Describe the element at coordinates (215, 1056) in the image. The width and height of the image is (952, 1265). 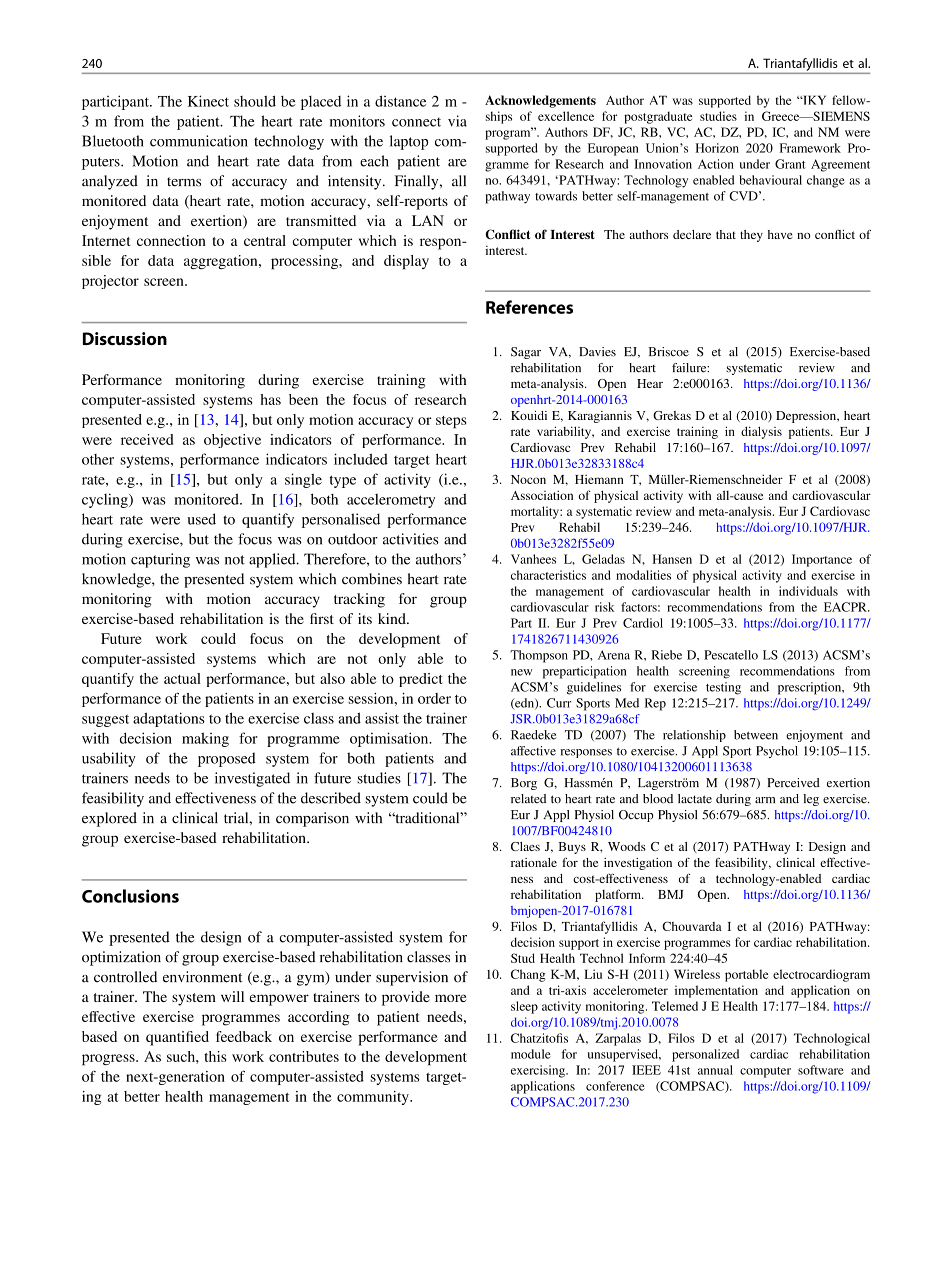
I see `this` at that location.
